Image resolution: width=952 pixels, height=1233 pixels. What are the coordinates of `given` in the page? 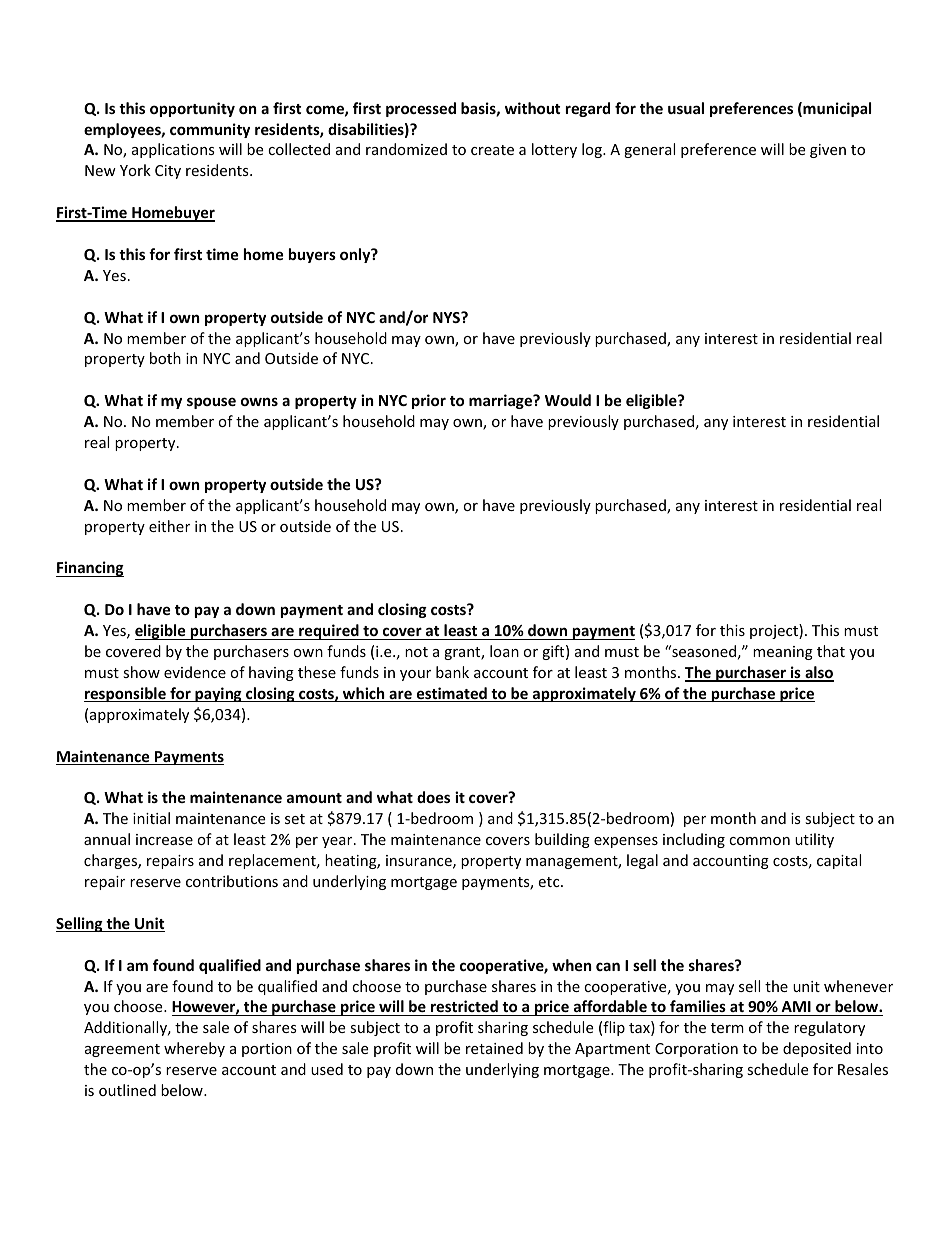 It's located at (828, 151).
